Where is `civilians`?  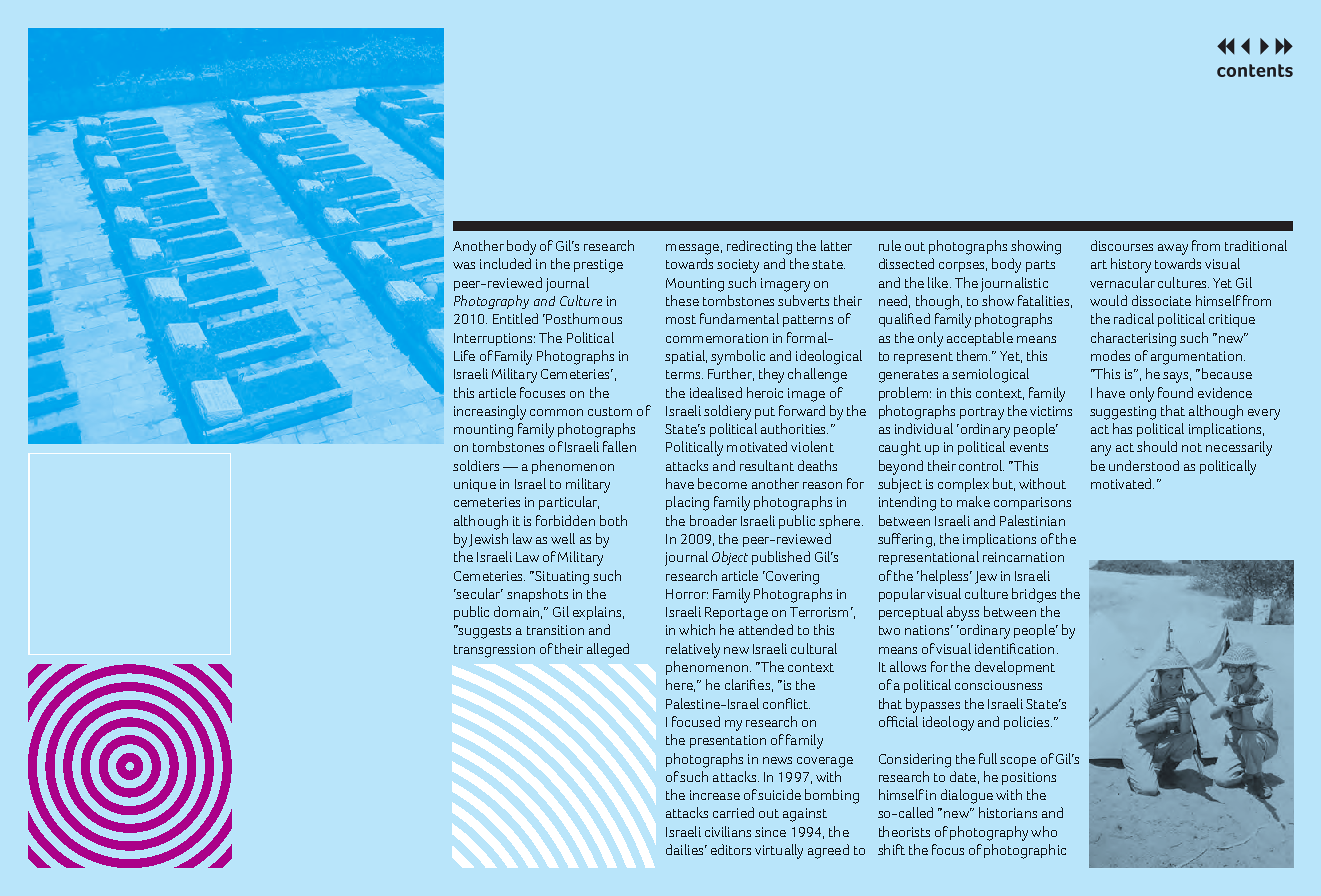 civilians is located at coordinates (728, 831).
